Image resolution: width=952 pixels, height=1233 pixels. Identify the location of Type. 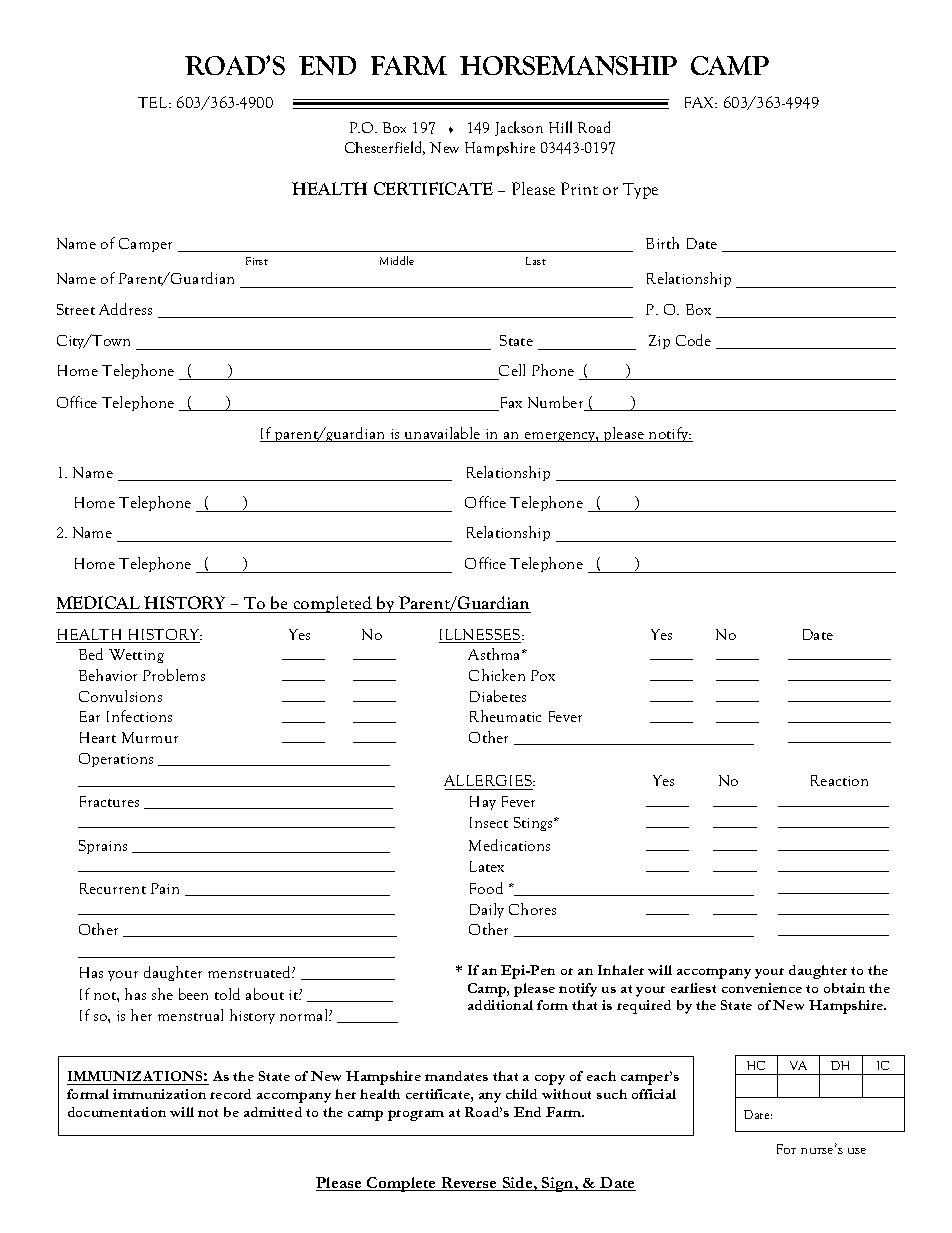
(640, 191).
